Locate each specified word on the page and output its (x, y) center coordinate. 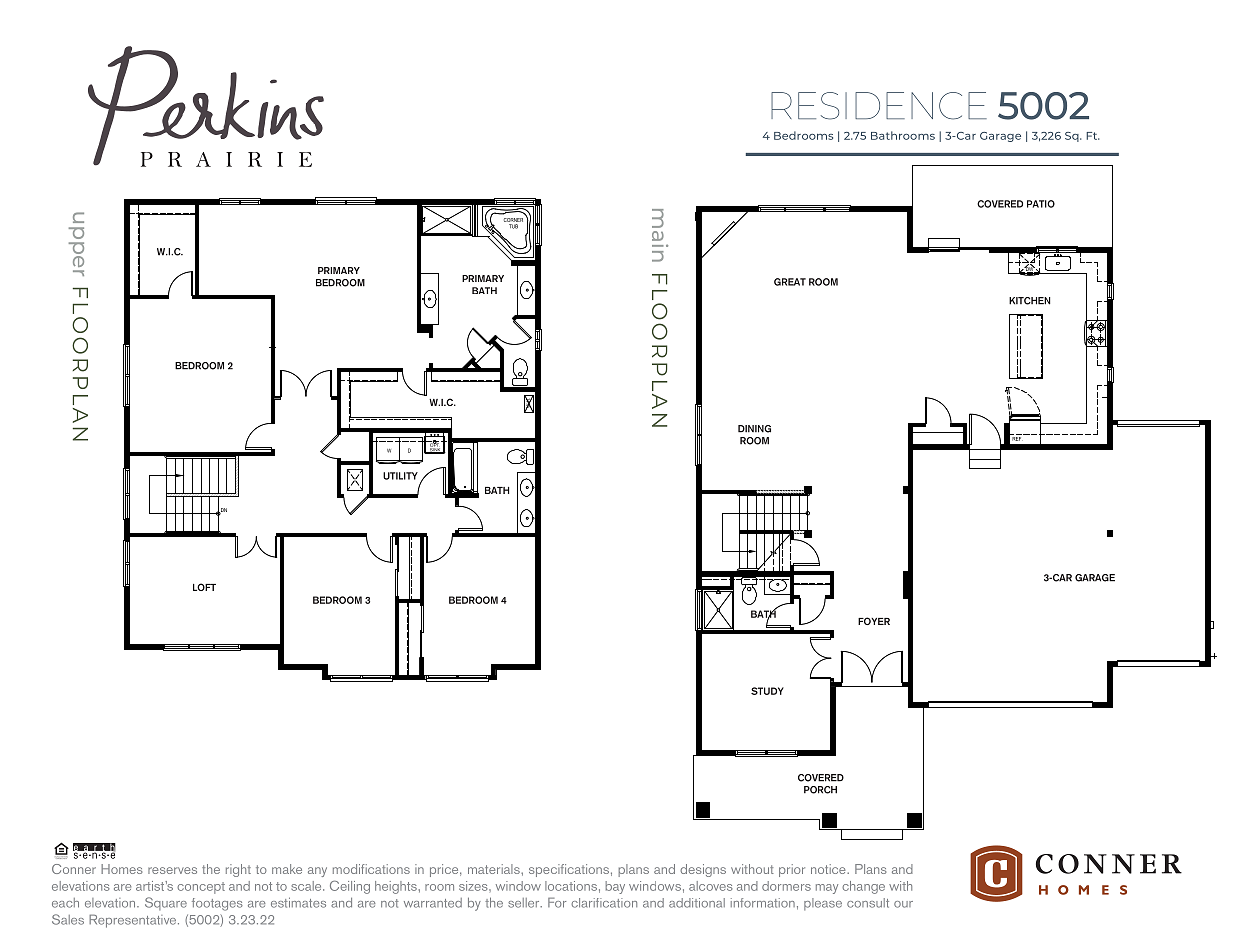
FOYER (874, 621)
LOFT (204, 587)
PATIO (1041, 204)
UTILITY (400, 476)
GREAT (790, 282)
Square (166, 903)
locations (571, 886)
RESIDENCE (879, 106)
